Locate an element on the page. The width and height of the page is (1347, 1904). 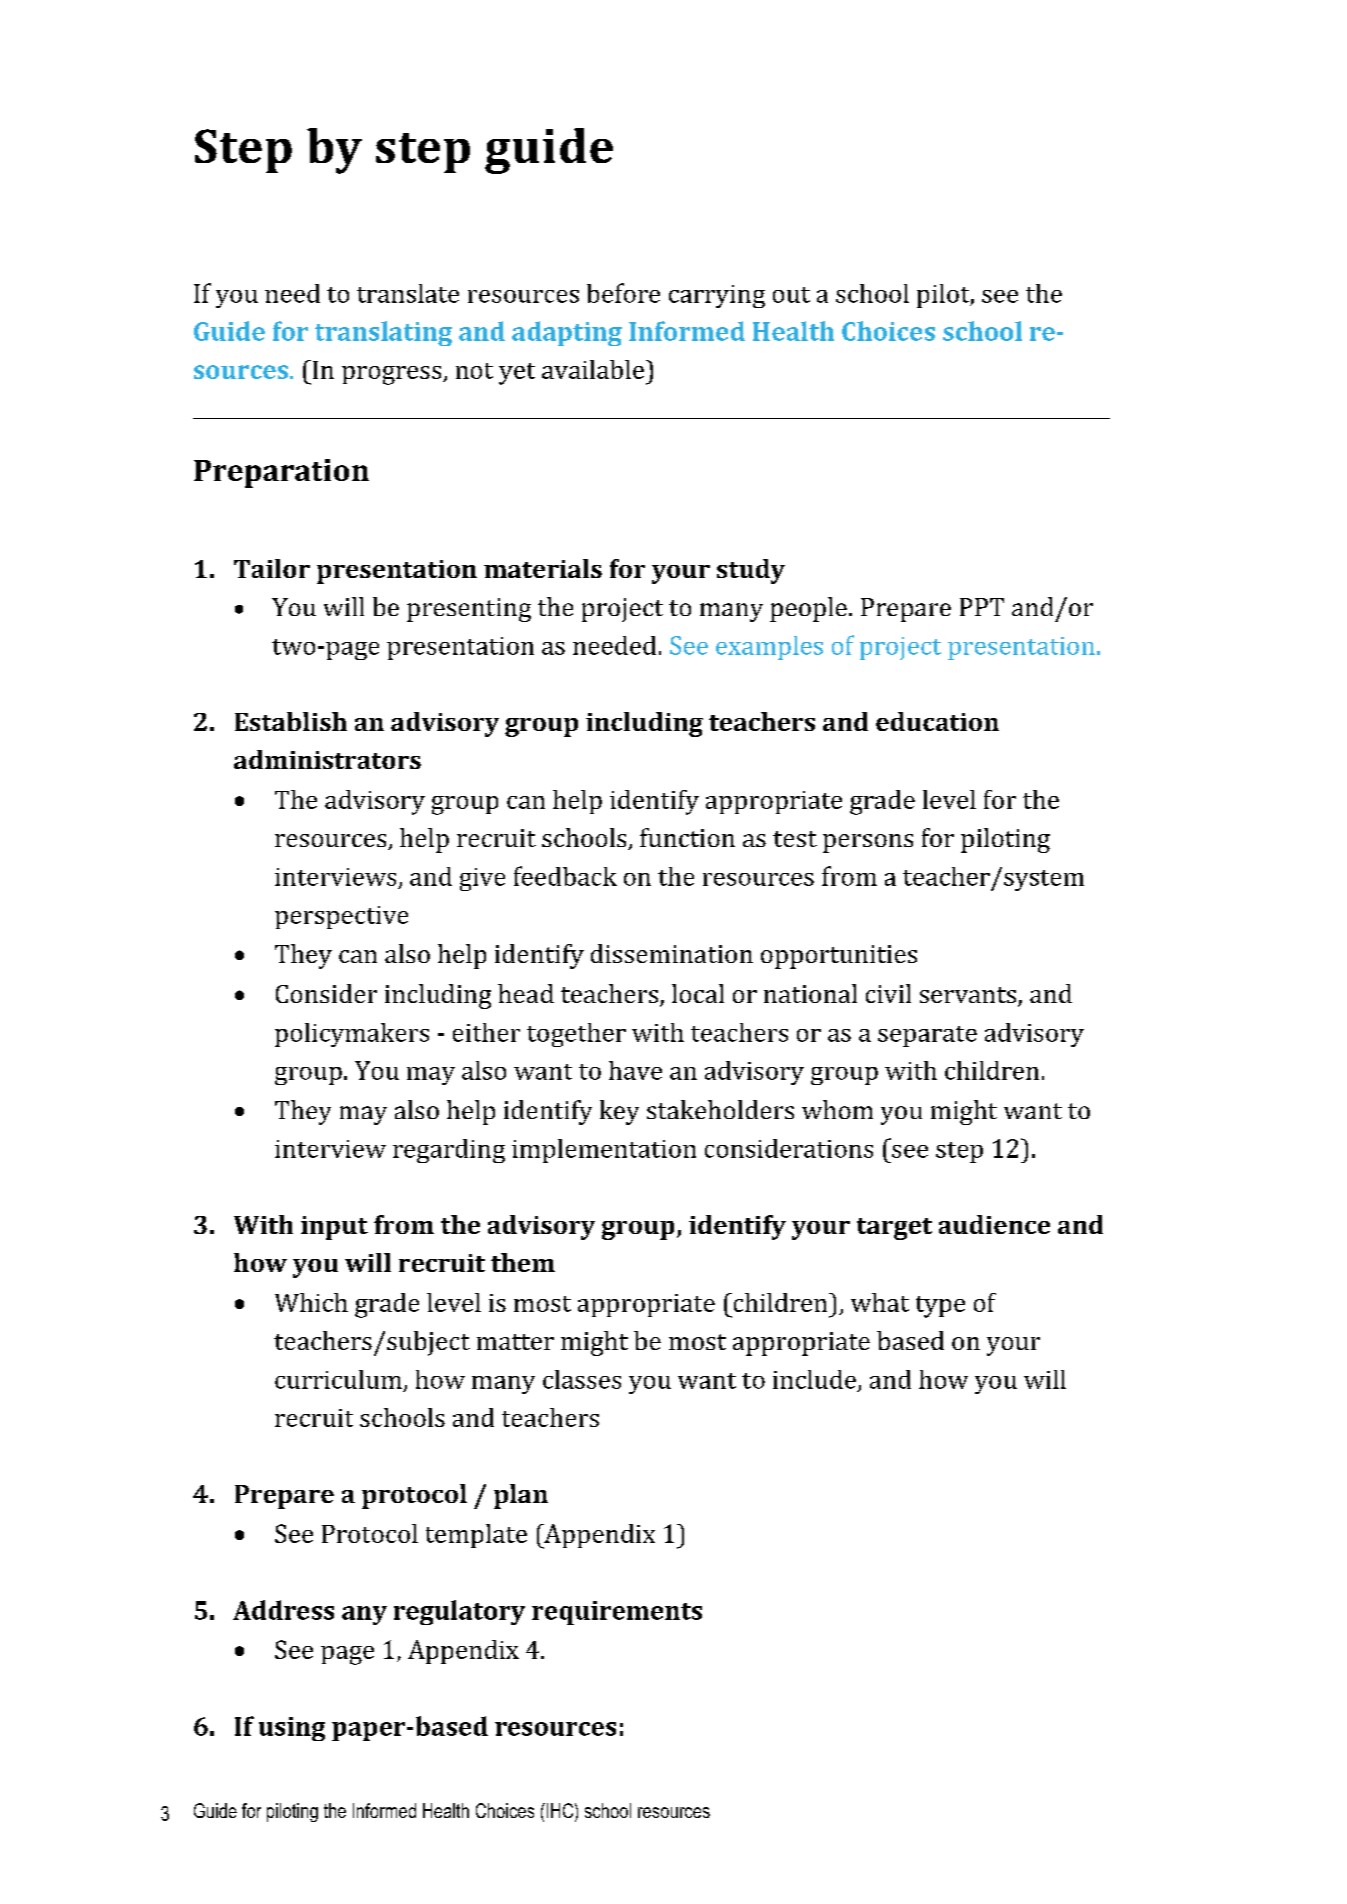
have is located at coordinates (635, 1070).
